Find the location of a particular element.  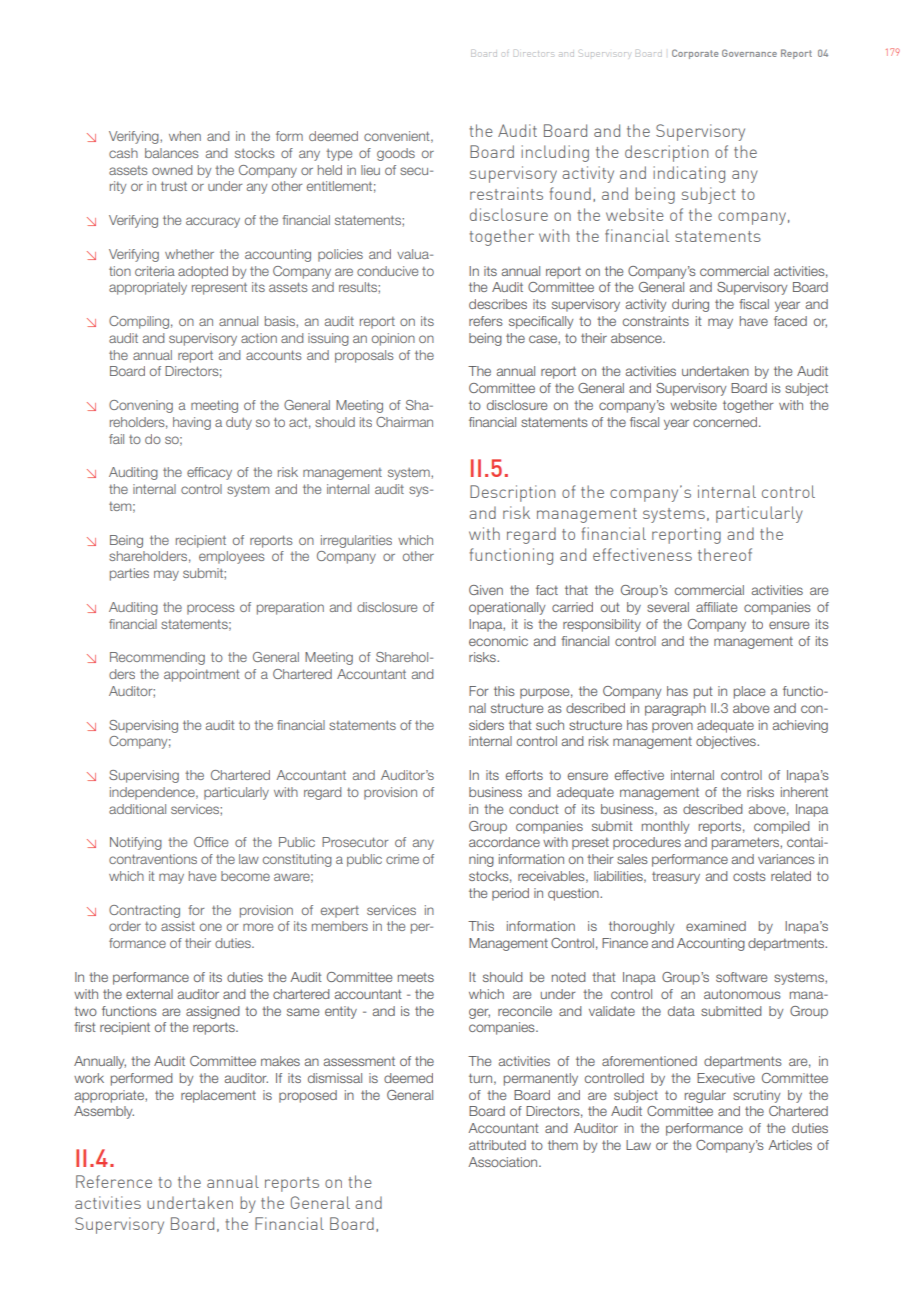

when is located at coordinates (185, 136).
